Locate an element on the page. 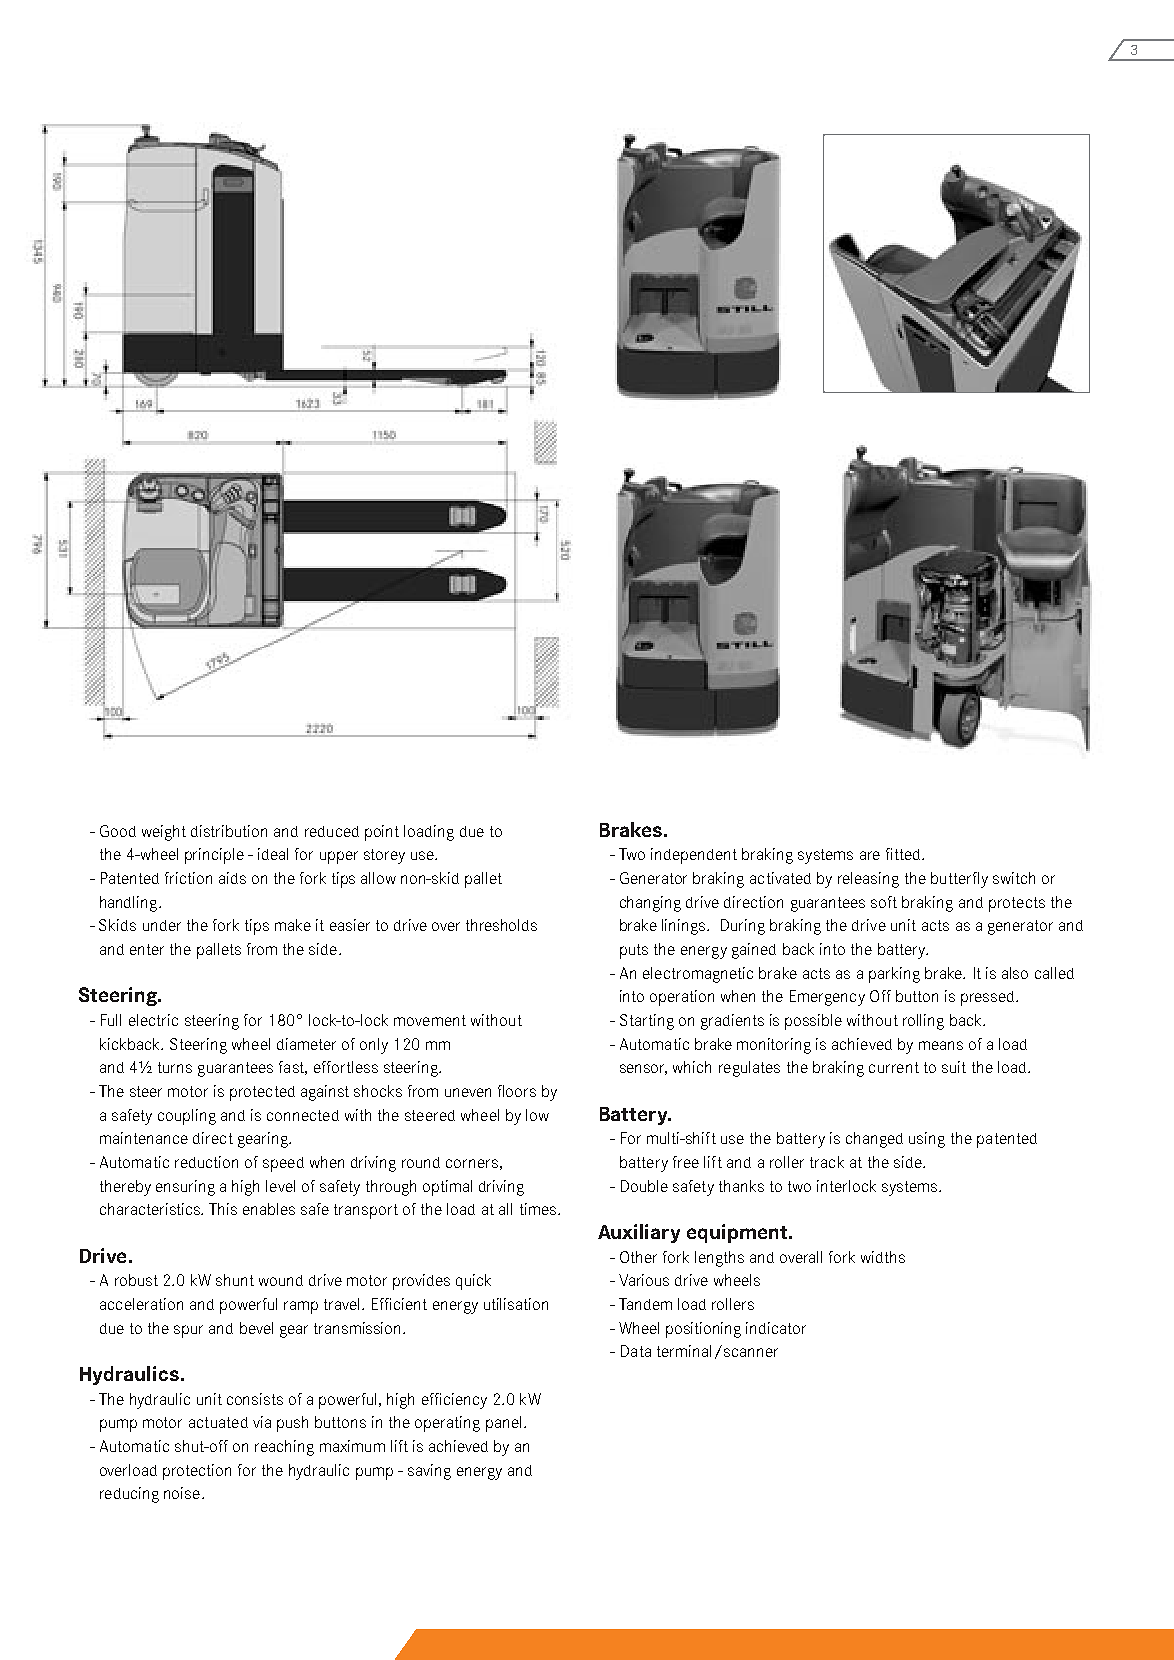  independent is located at coordinates (694, 856).
